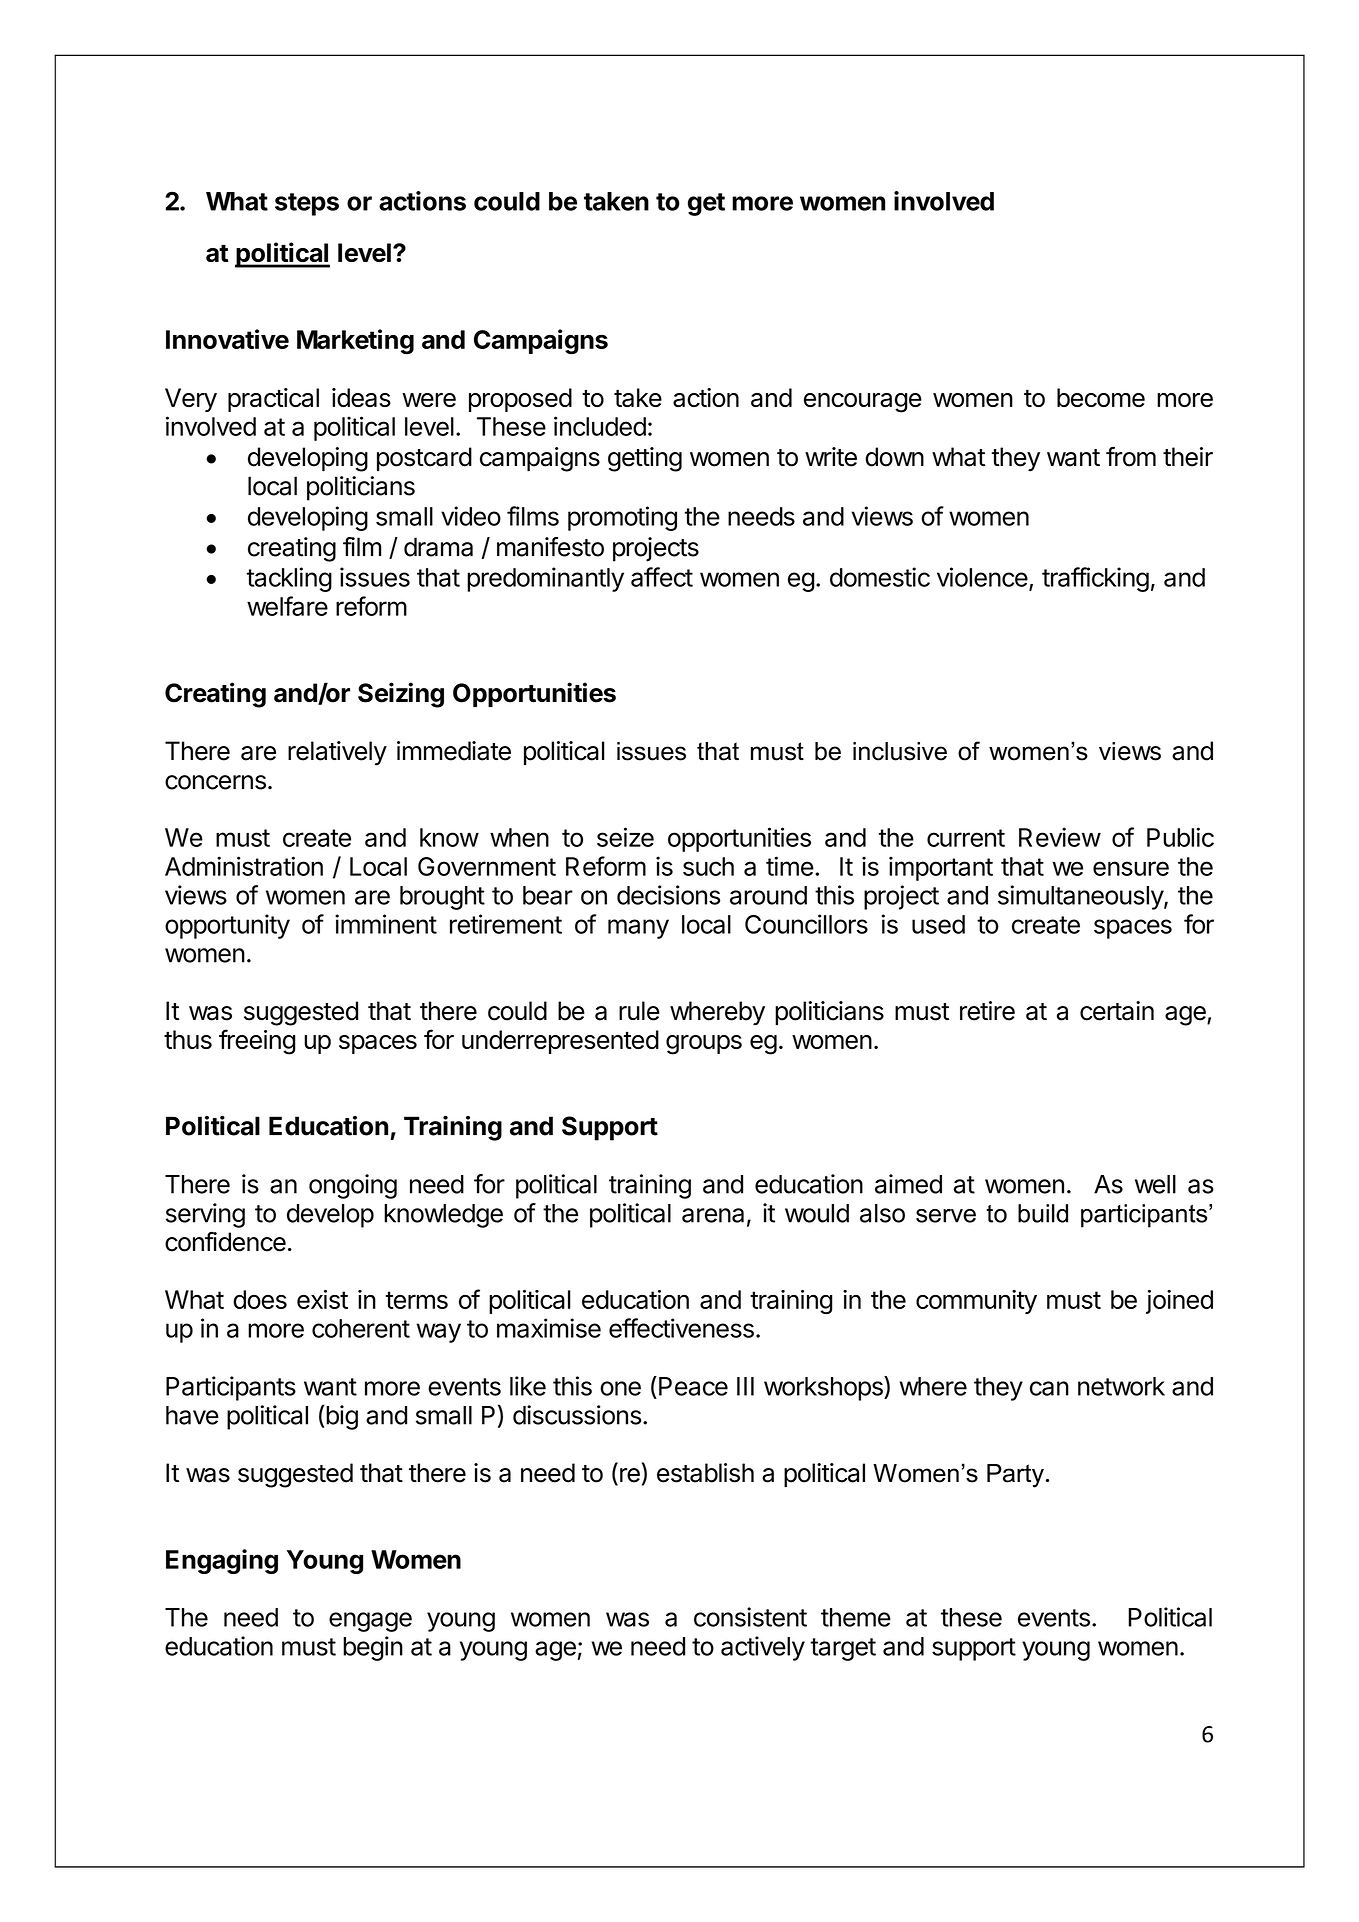 The height and width of the document is (1922, 1359). I want to click on simultaneously, so click(1081, 897).
